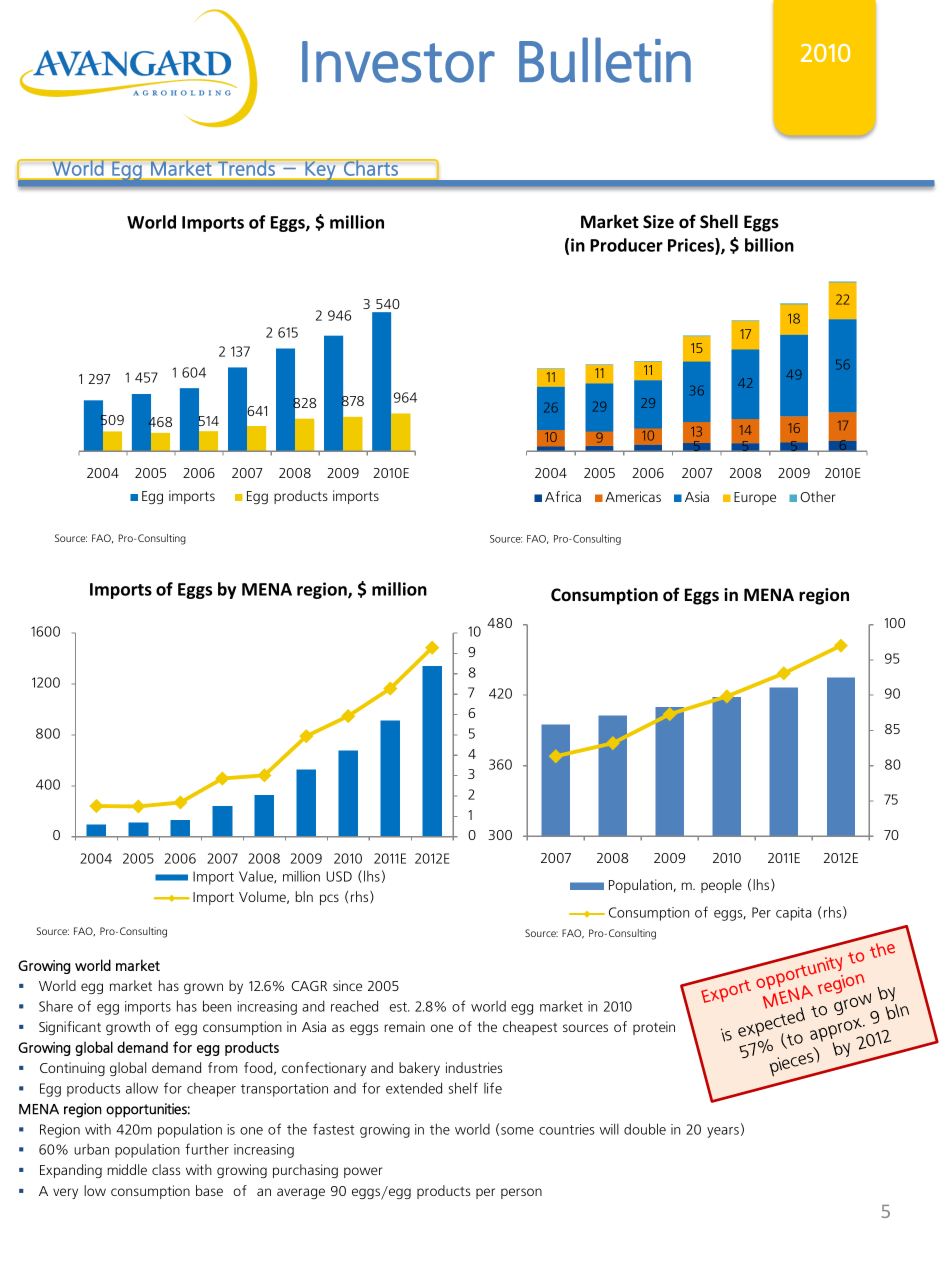  Describe the element at coordinates (605, 60) in the screenshot. I see `Bulletin` at that location.
